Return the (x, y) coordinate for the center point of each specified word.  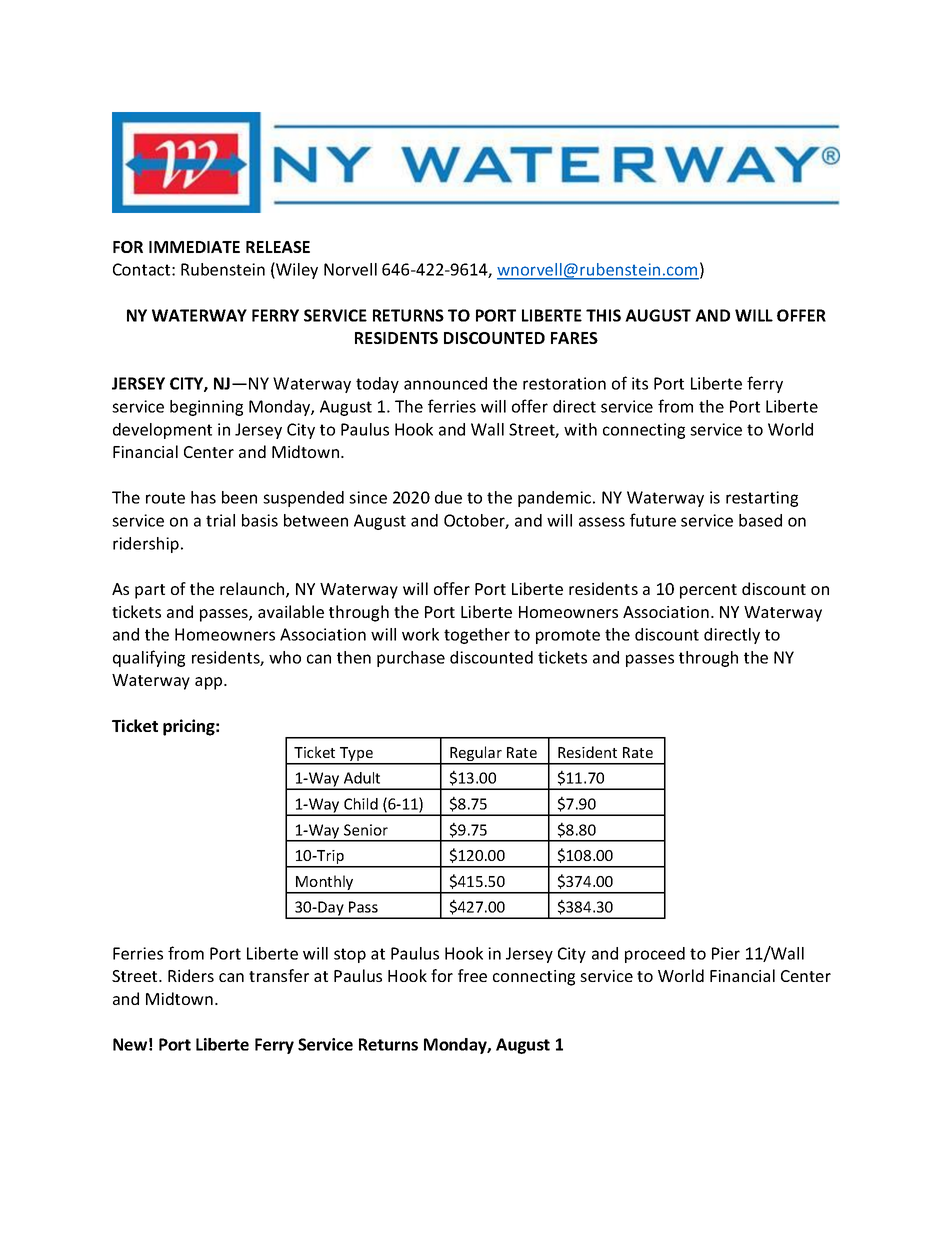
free (472, 975)
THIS (603, 315)
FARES (574, 338)
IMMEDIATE (194, 247)
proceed (655, 955)
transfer (279, 975)
